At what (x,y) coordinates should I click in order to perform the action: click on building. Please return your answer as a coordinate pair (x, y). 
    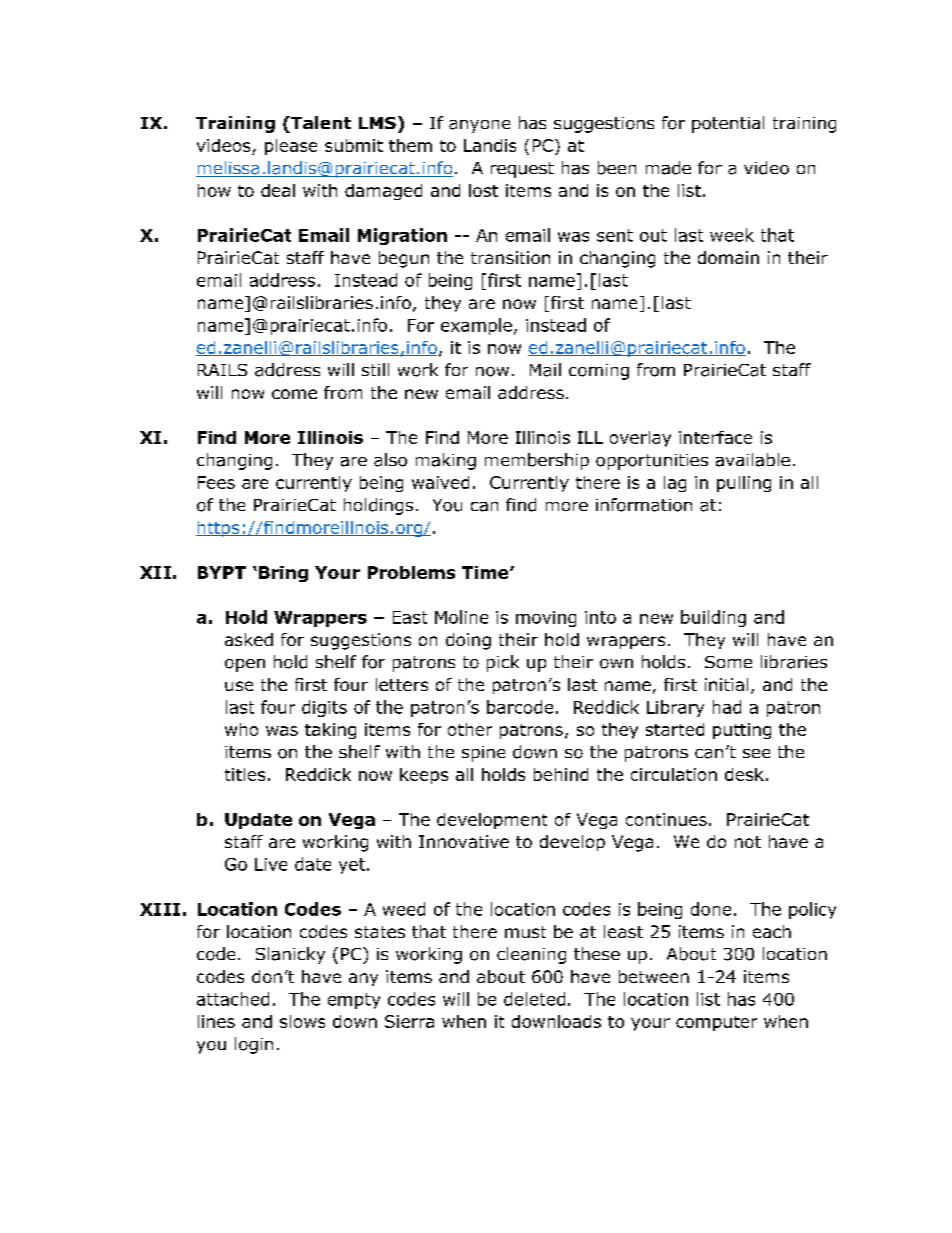
    Looking at the image, I should click on (713, 618).
